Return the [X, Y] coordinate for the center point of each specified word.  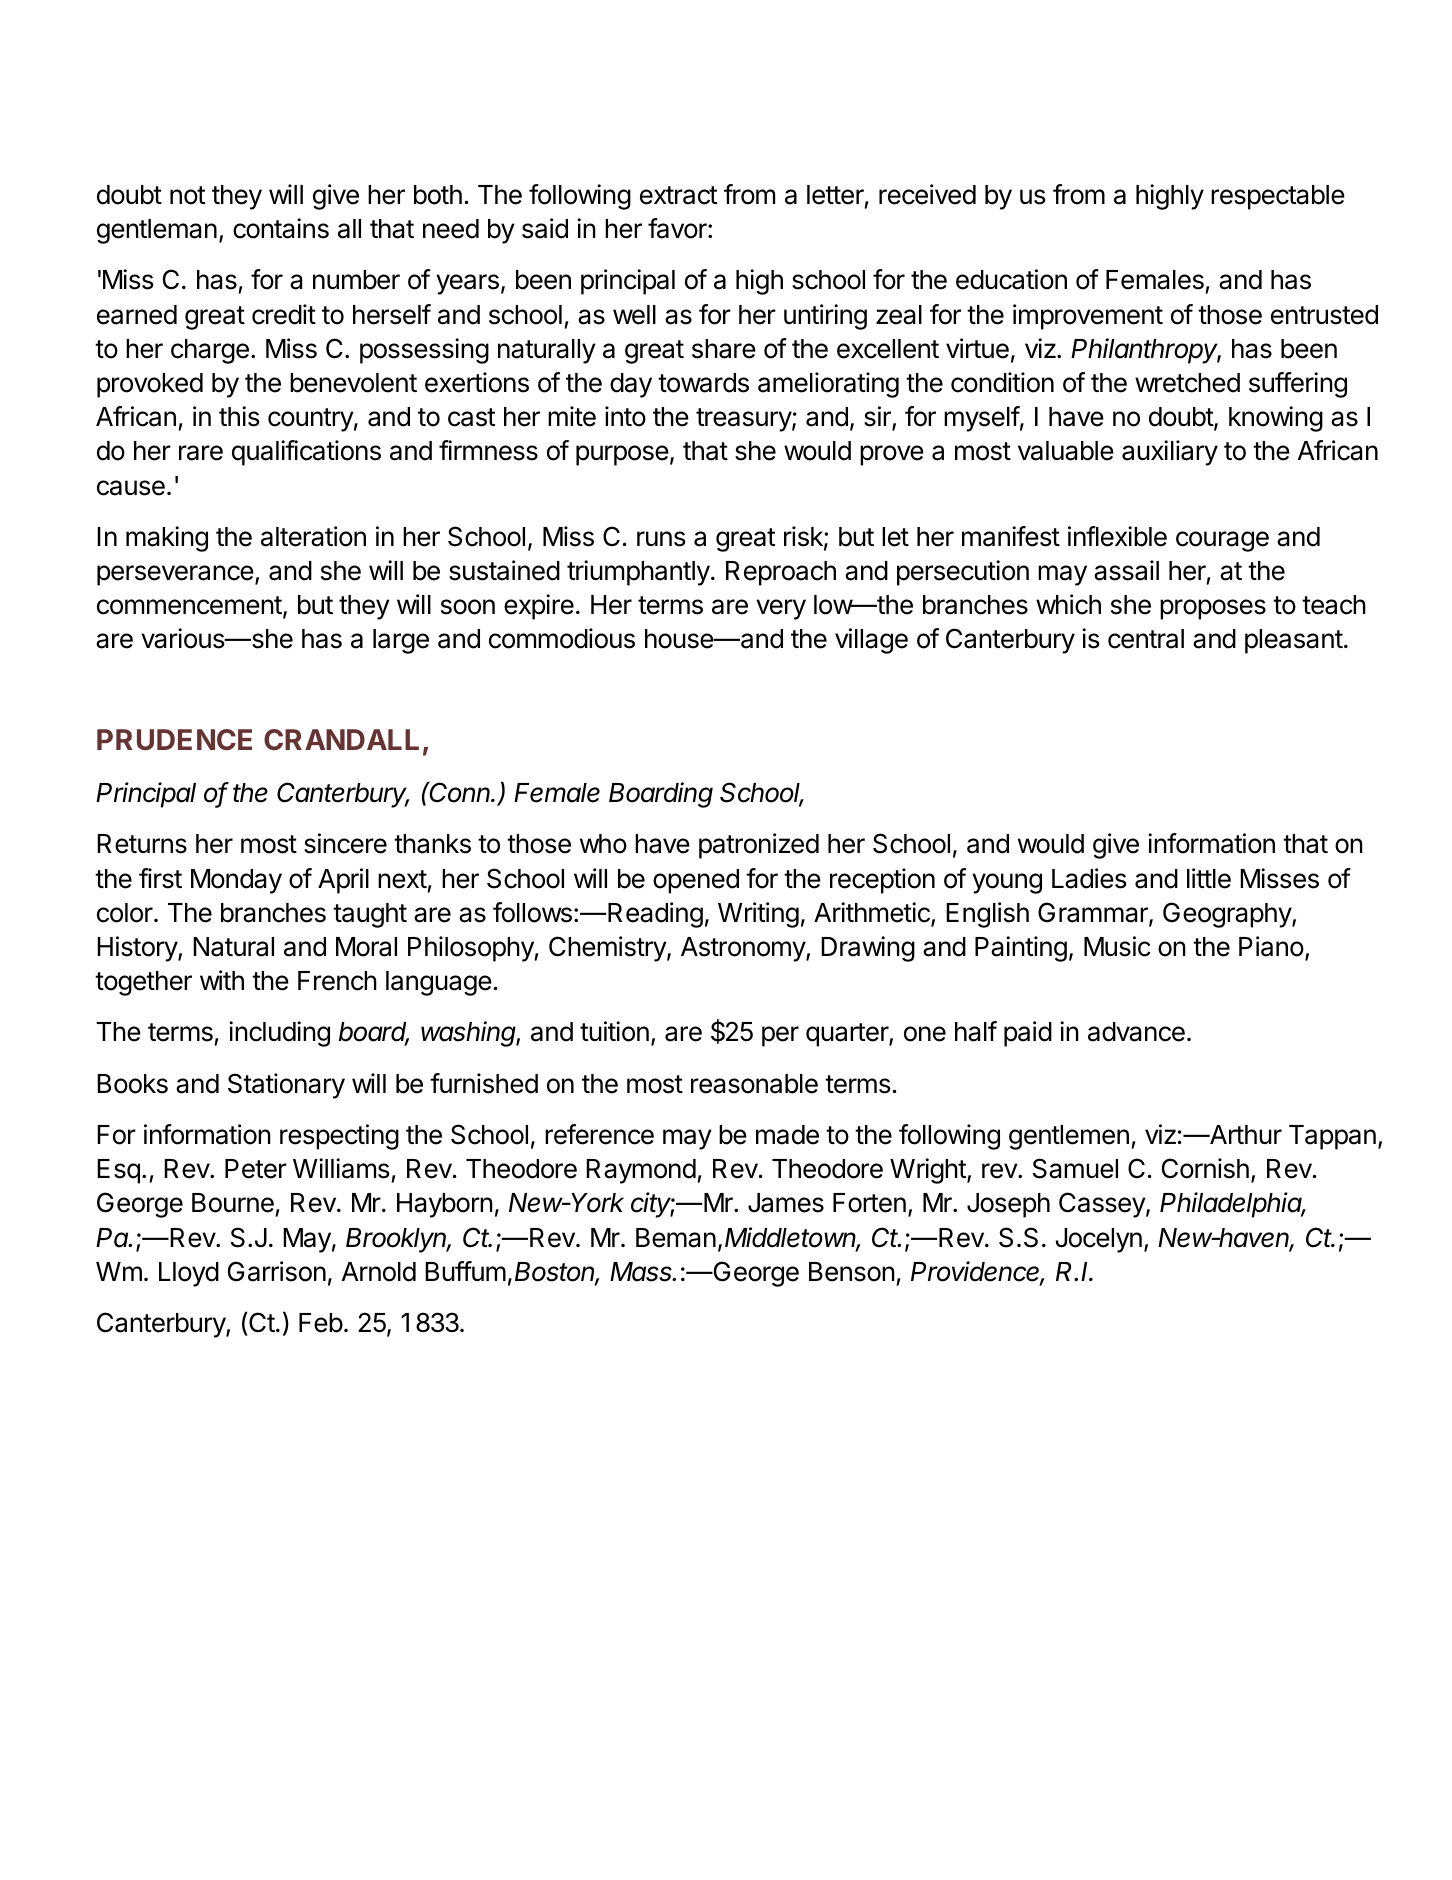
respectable [1278, 197]
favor [678, 228]
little [1209, 878]
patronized [759, 846]
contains [281, 228]
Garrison [277, 1271]
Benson [852, 1272]
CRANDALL [341, 739]
